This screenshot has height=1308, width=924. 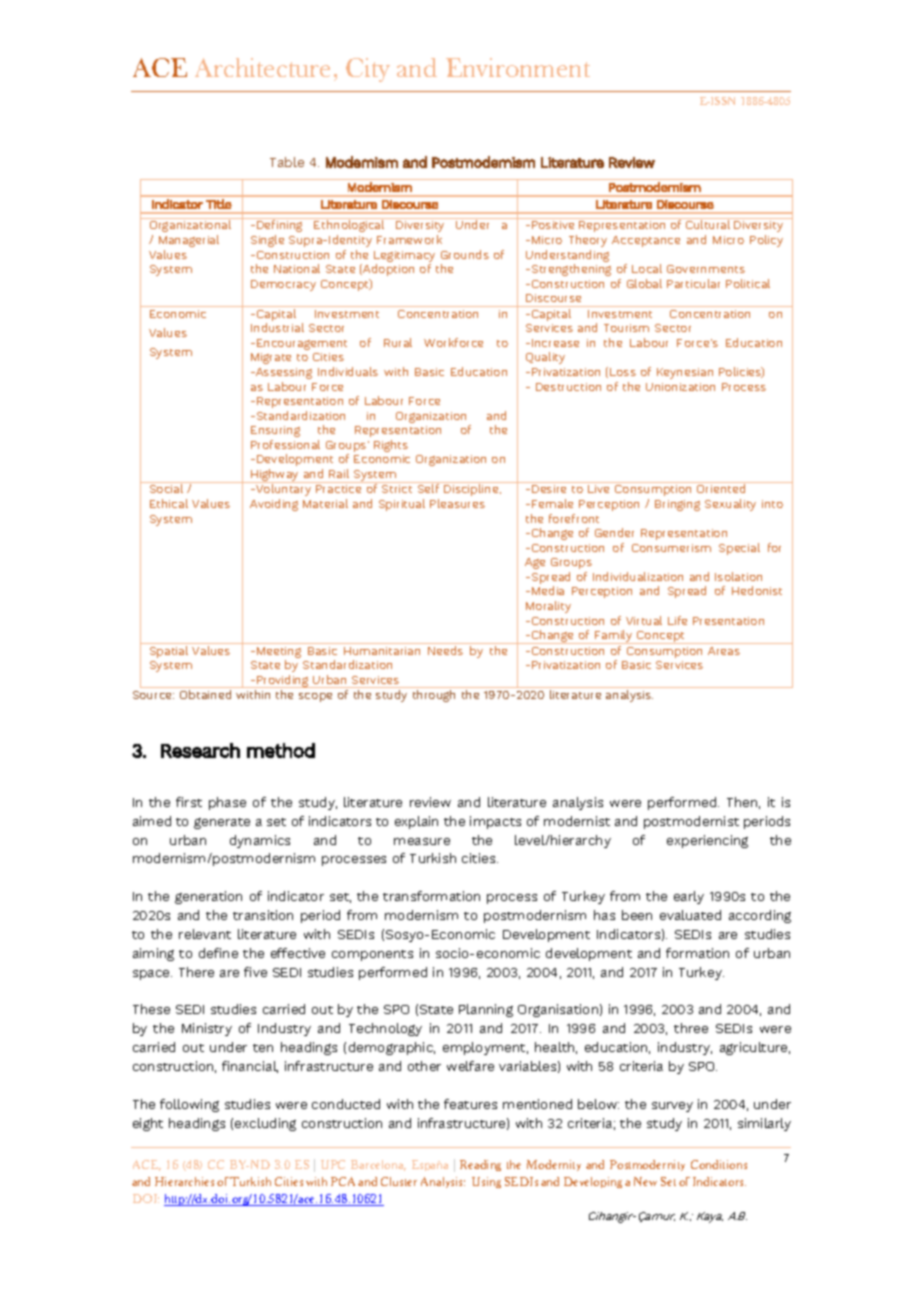 I want to click on Bringing, so click(x=677, y=505).
